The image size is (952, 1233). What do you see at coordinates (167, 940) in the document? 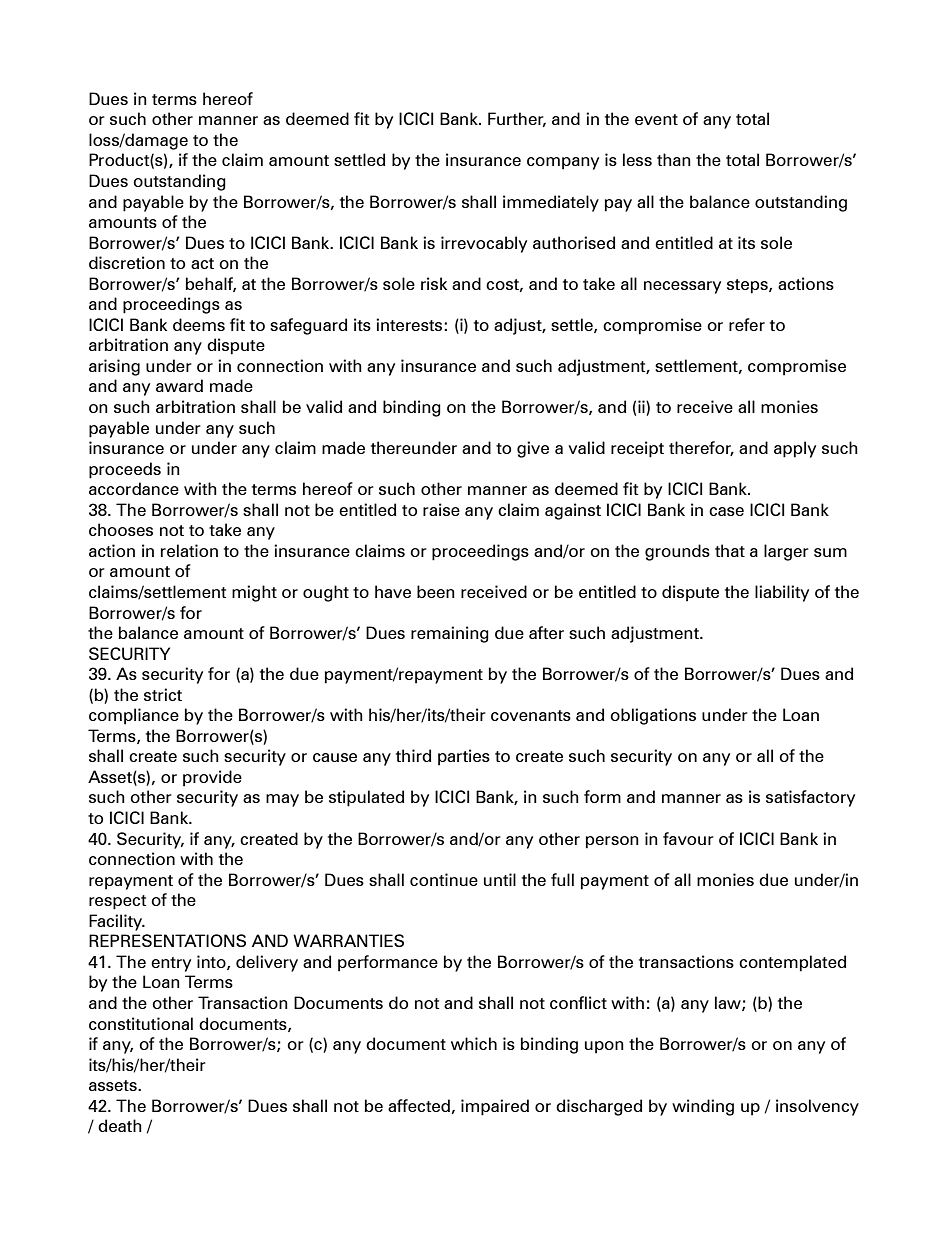
I see `REPRESENTATIONS` at bounding box center [167, 940].
